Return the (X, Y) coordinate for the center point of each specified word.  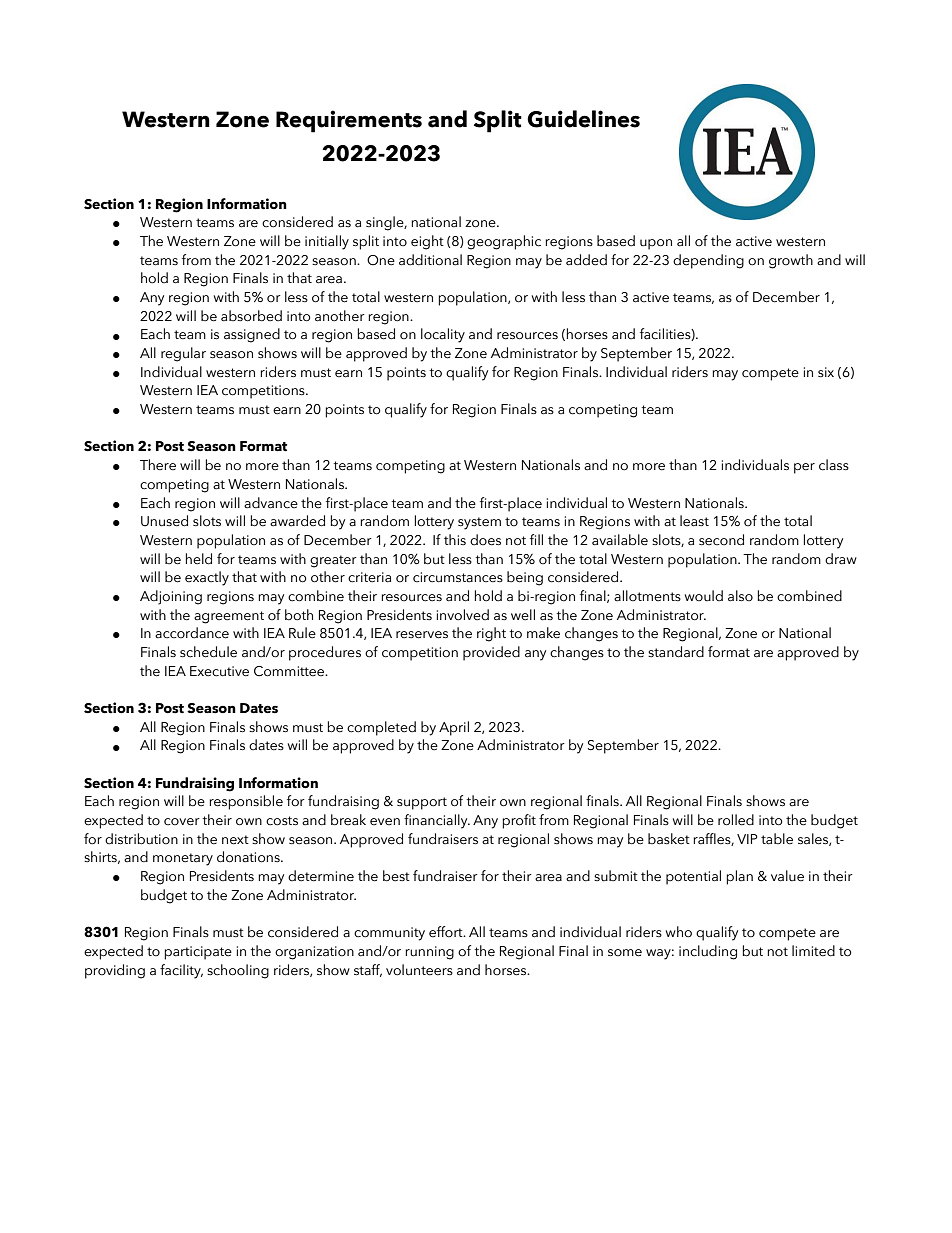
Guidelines (583, 119)
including (708, 952)
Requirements (349, 121)
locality (443, 335)
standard (676, 652)
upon (656, 244)
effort (447, 932)
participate (198, 953)
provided (491, 653)
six (826, 372)
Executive (219, 671)
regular (183, 354)
